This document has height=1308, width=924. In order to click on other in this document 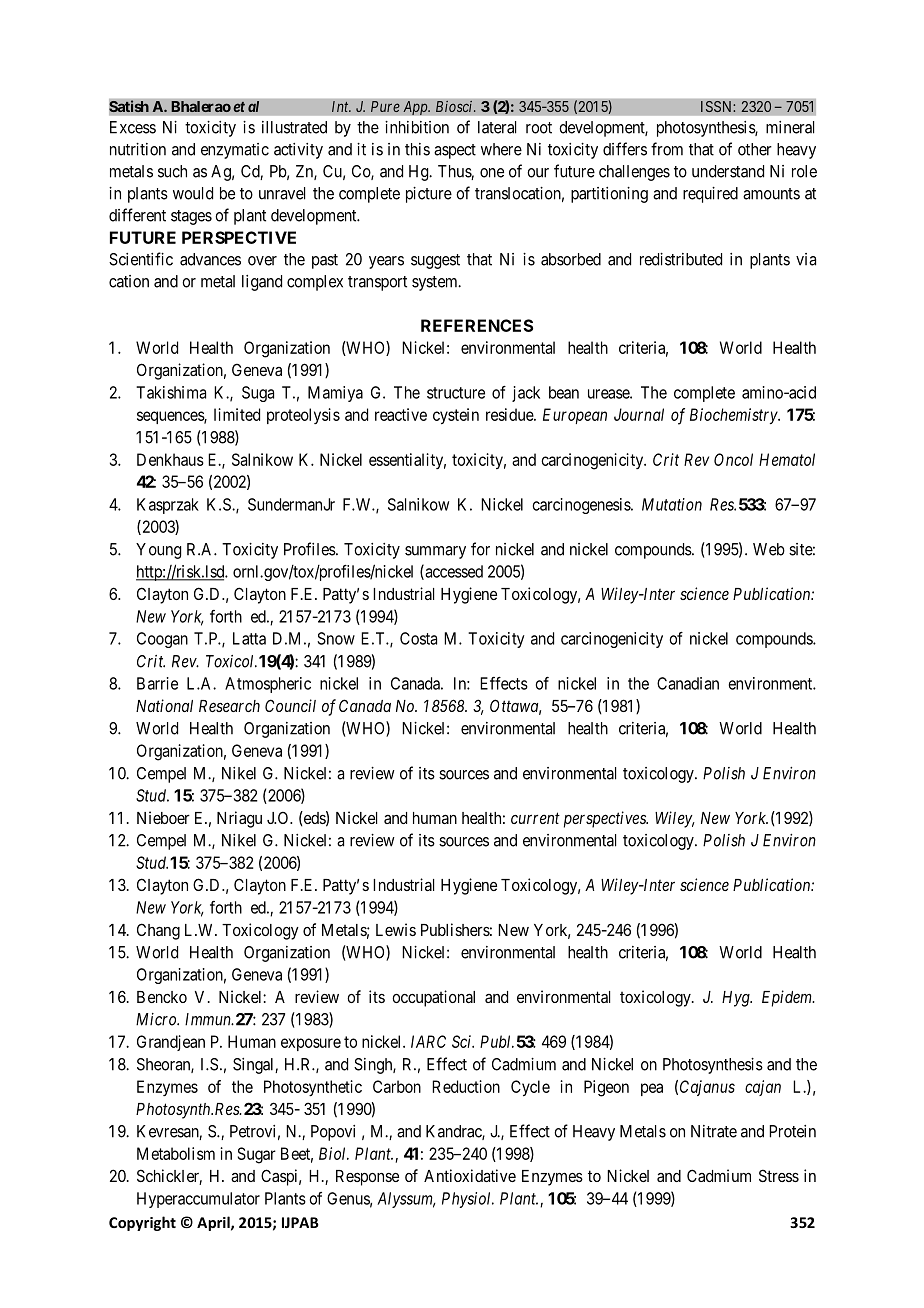, I will do `click(755, 149)`.
